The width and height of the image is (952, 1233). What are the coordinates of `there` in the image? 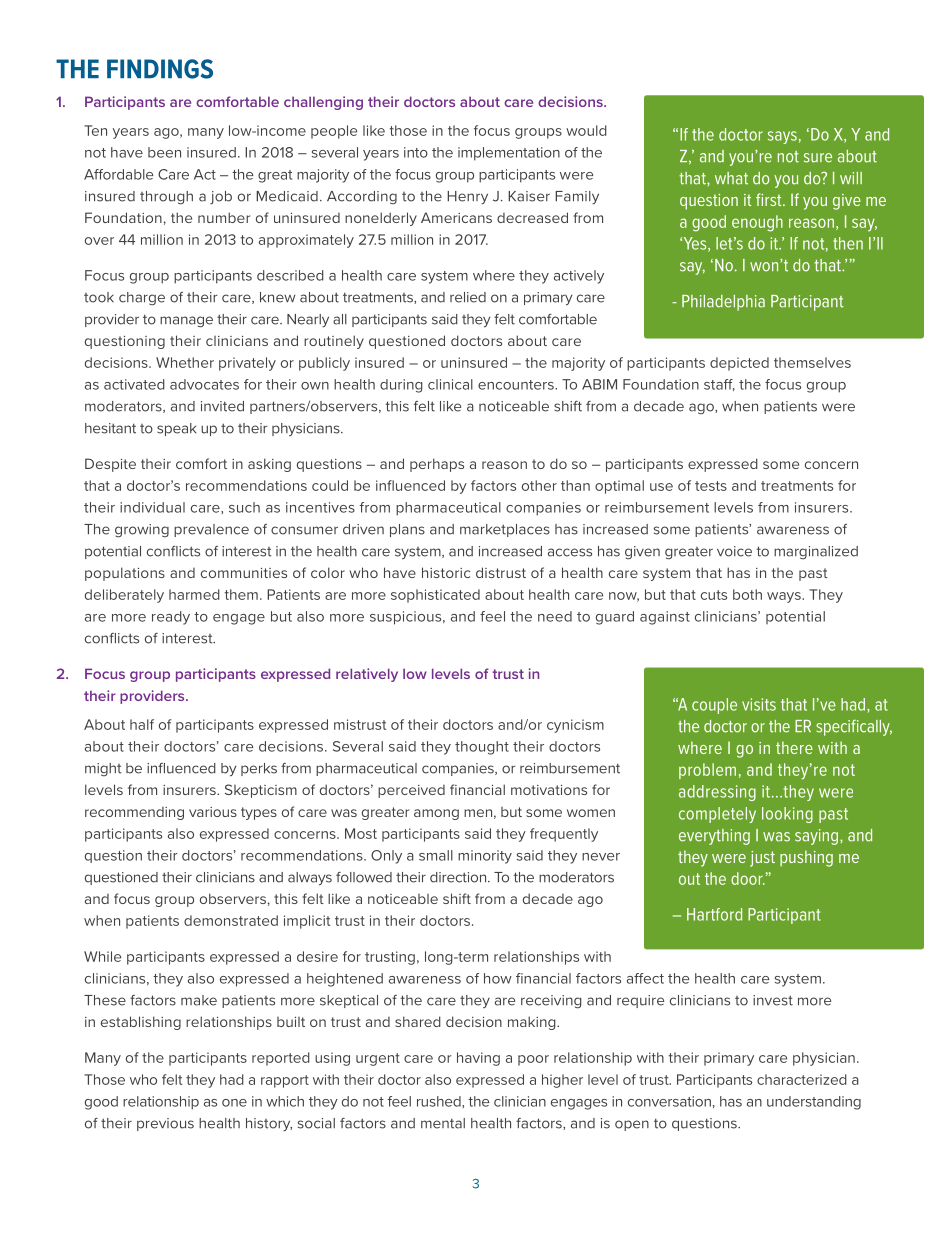 It's located at (794, 747).
